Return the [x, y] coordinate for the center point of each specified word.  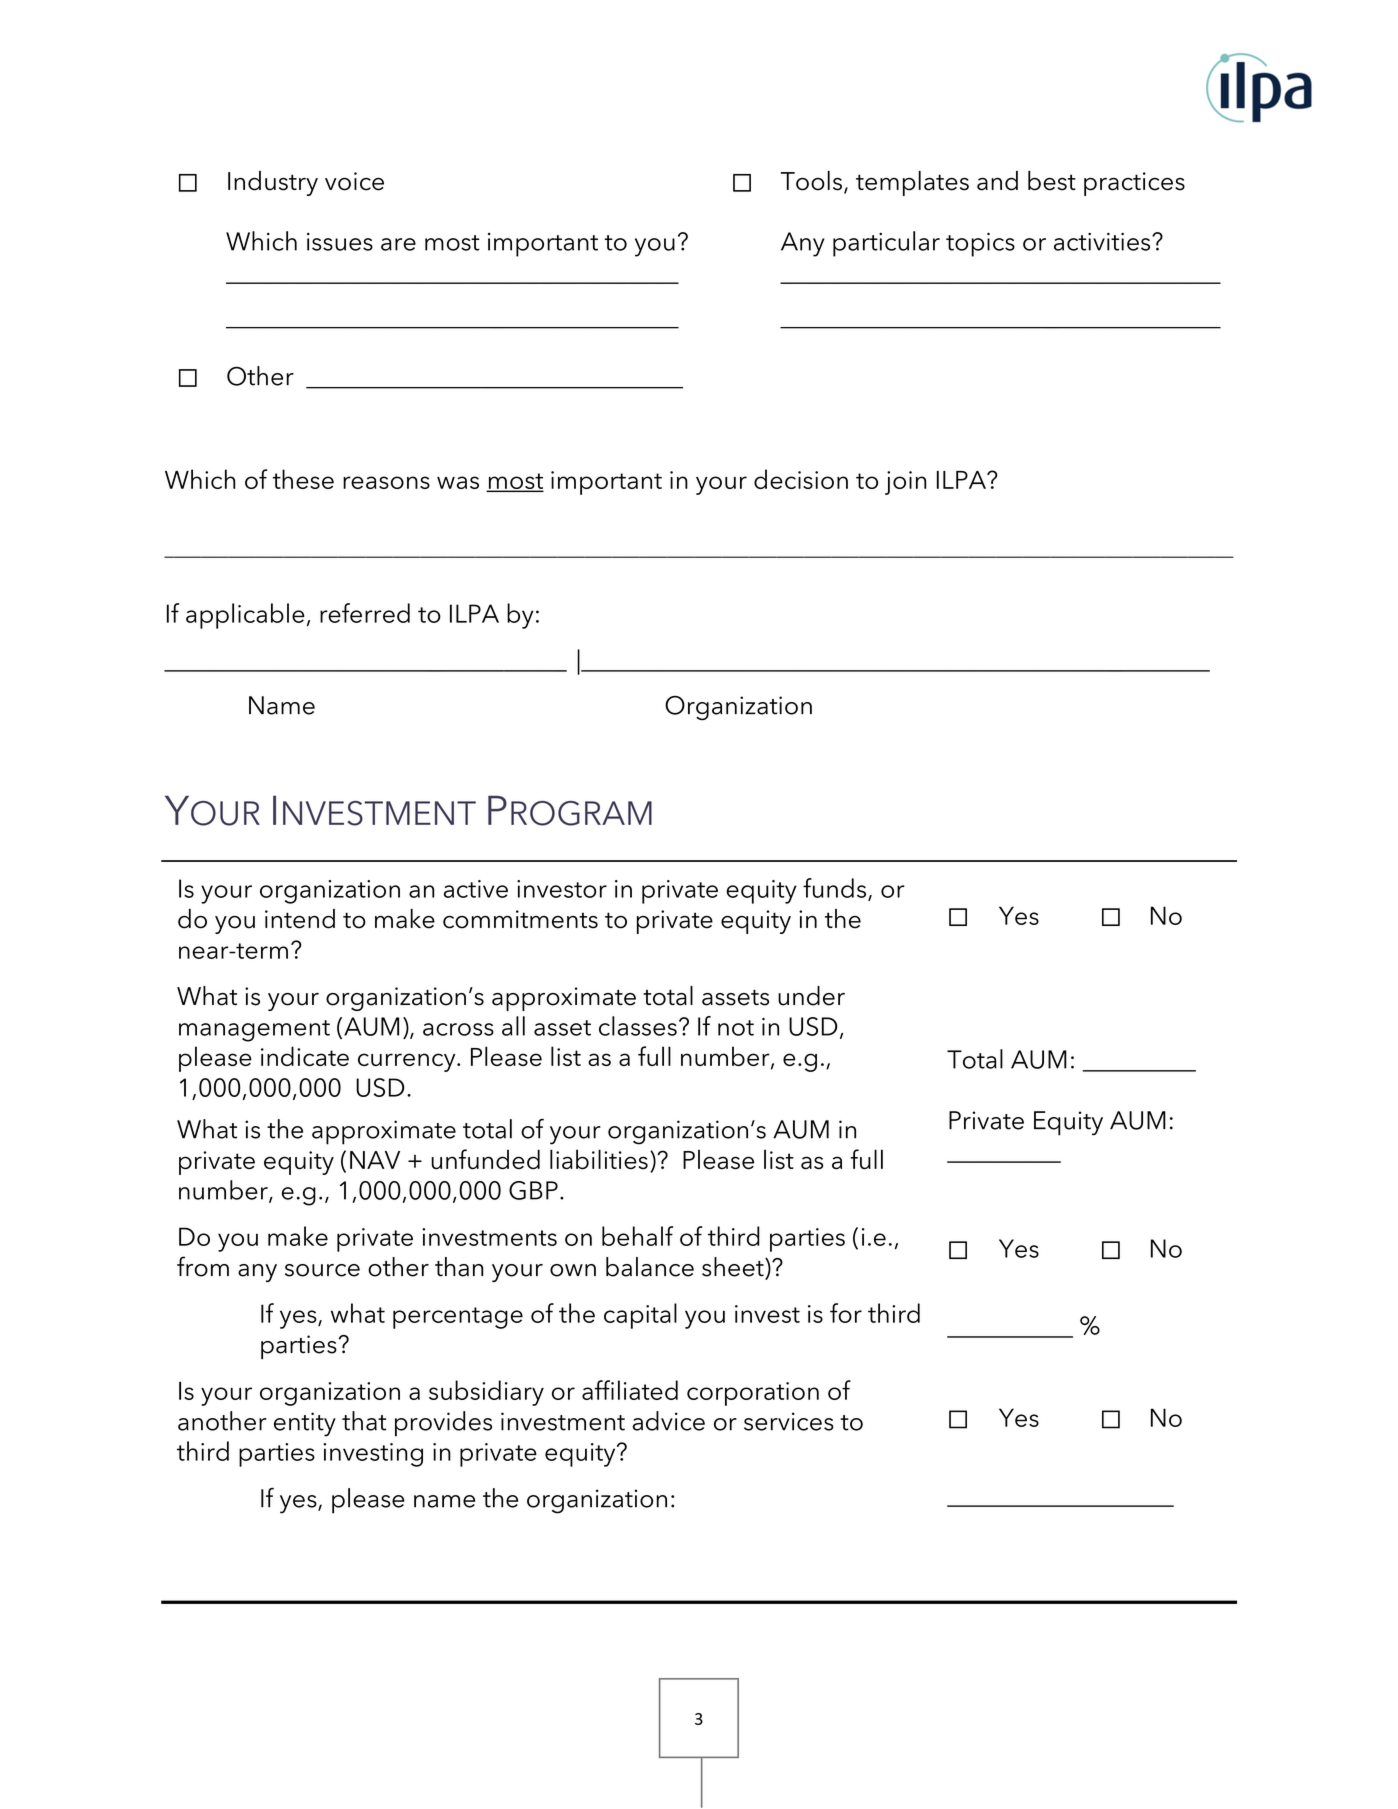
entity [305, 1424]
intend [300, 919]
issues [340, 242]
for [846, 1313]
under [811, 996]
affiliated [630, 1390]
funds [834, 888]
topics [980, 244]
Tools [811, 181]
